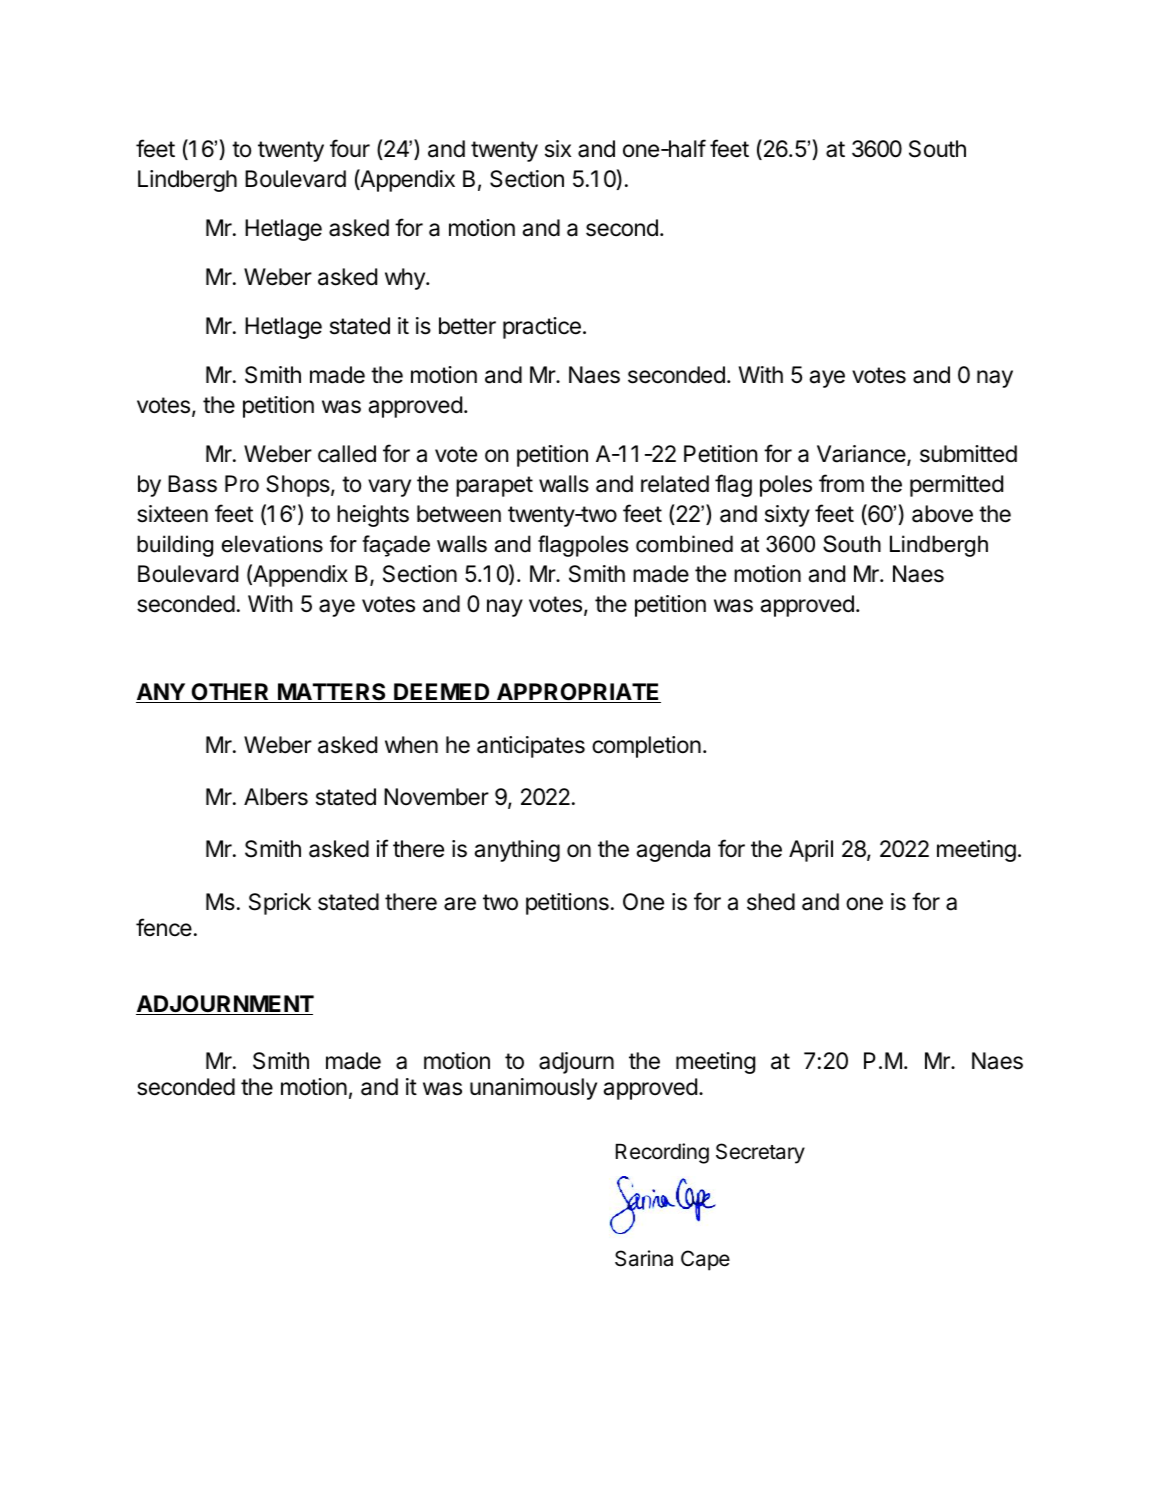 This page has height=1501, width=1160. Describe the element at coordinates (542, 328) in the page. I see `practice` at that location.
